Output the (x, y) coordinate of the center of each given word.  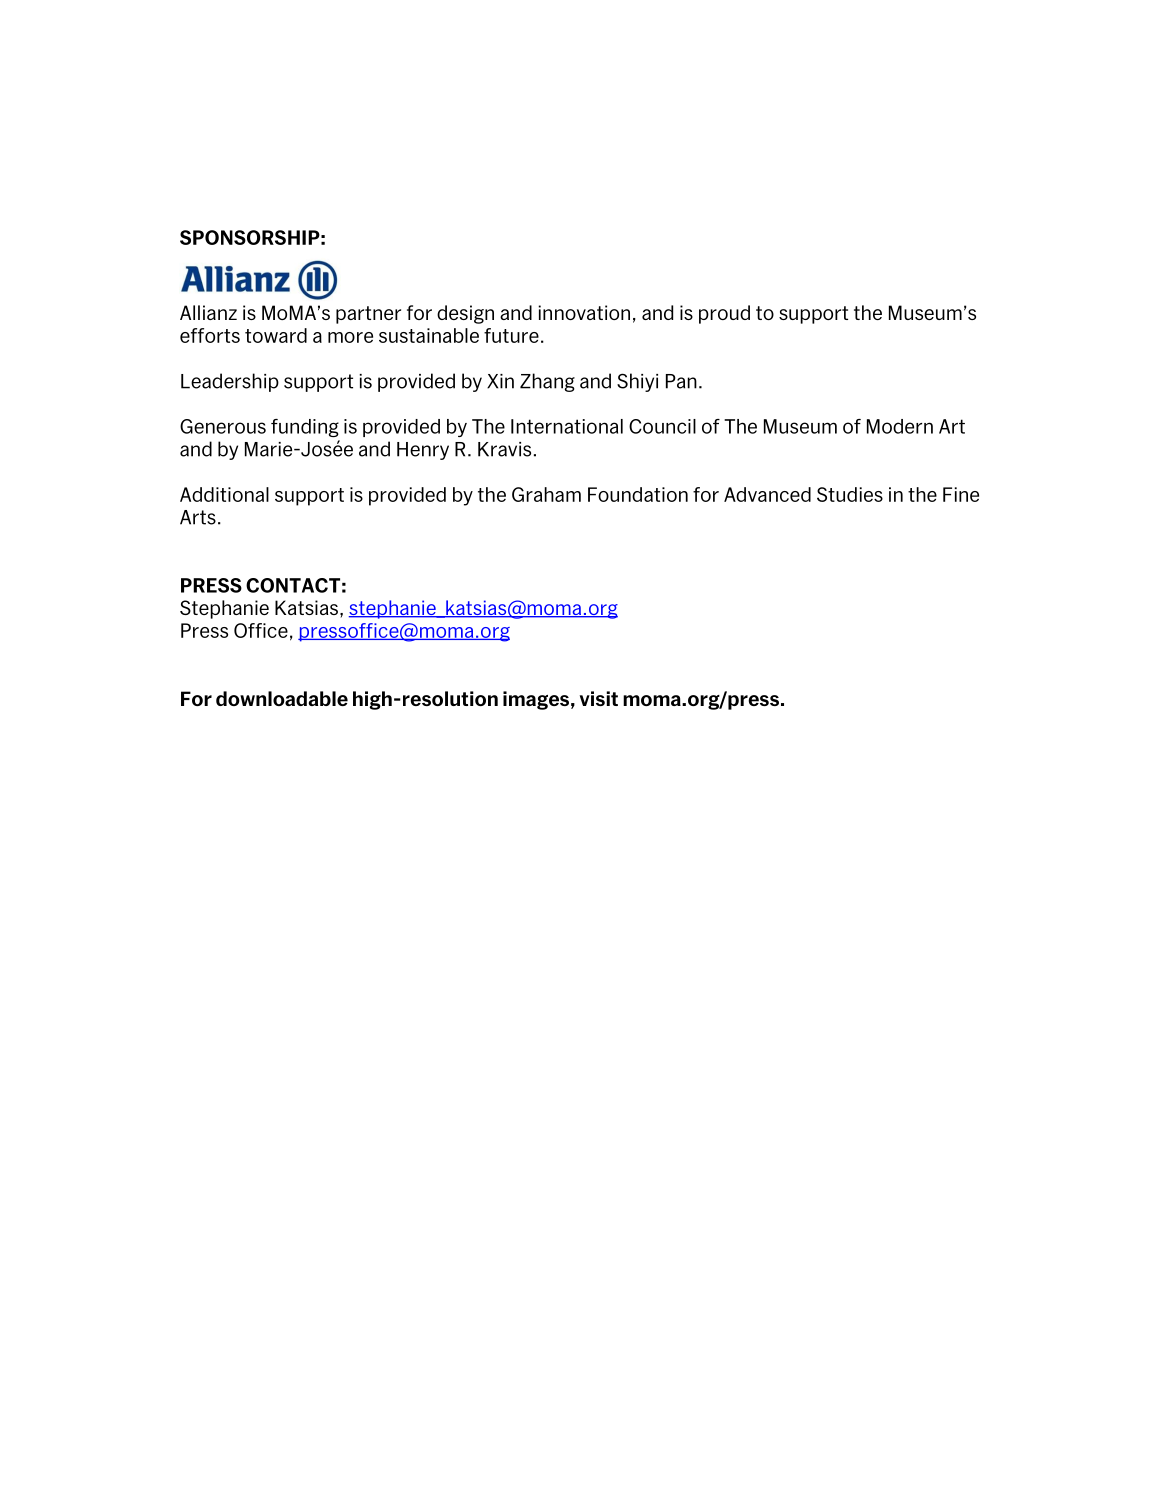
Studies (850, 494)
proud (724, 314)
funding (305, 428)
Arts (198, 517)
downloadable (282, 698)
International (567, 426)
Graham (546, 494)
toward (276, 335)
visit (599, 698)
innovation (584, 312)
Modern (900, 426)
